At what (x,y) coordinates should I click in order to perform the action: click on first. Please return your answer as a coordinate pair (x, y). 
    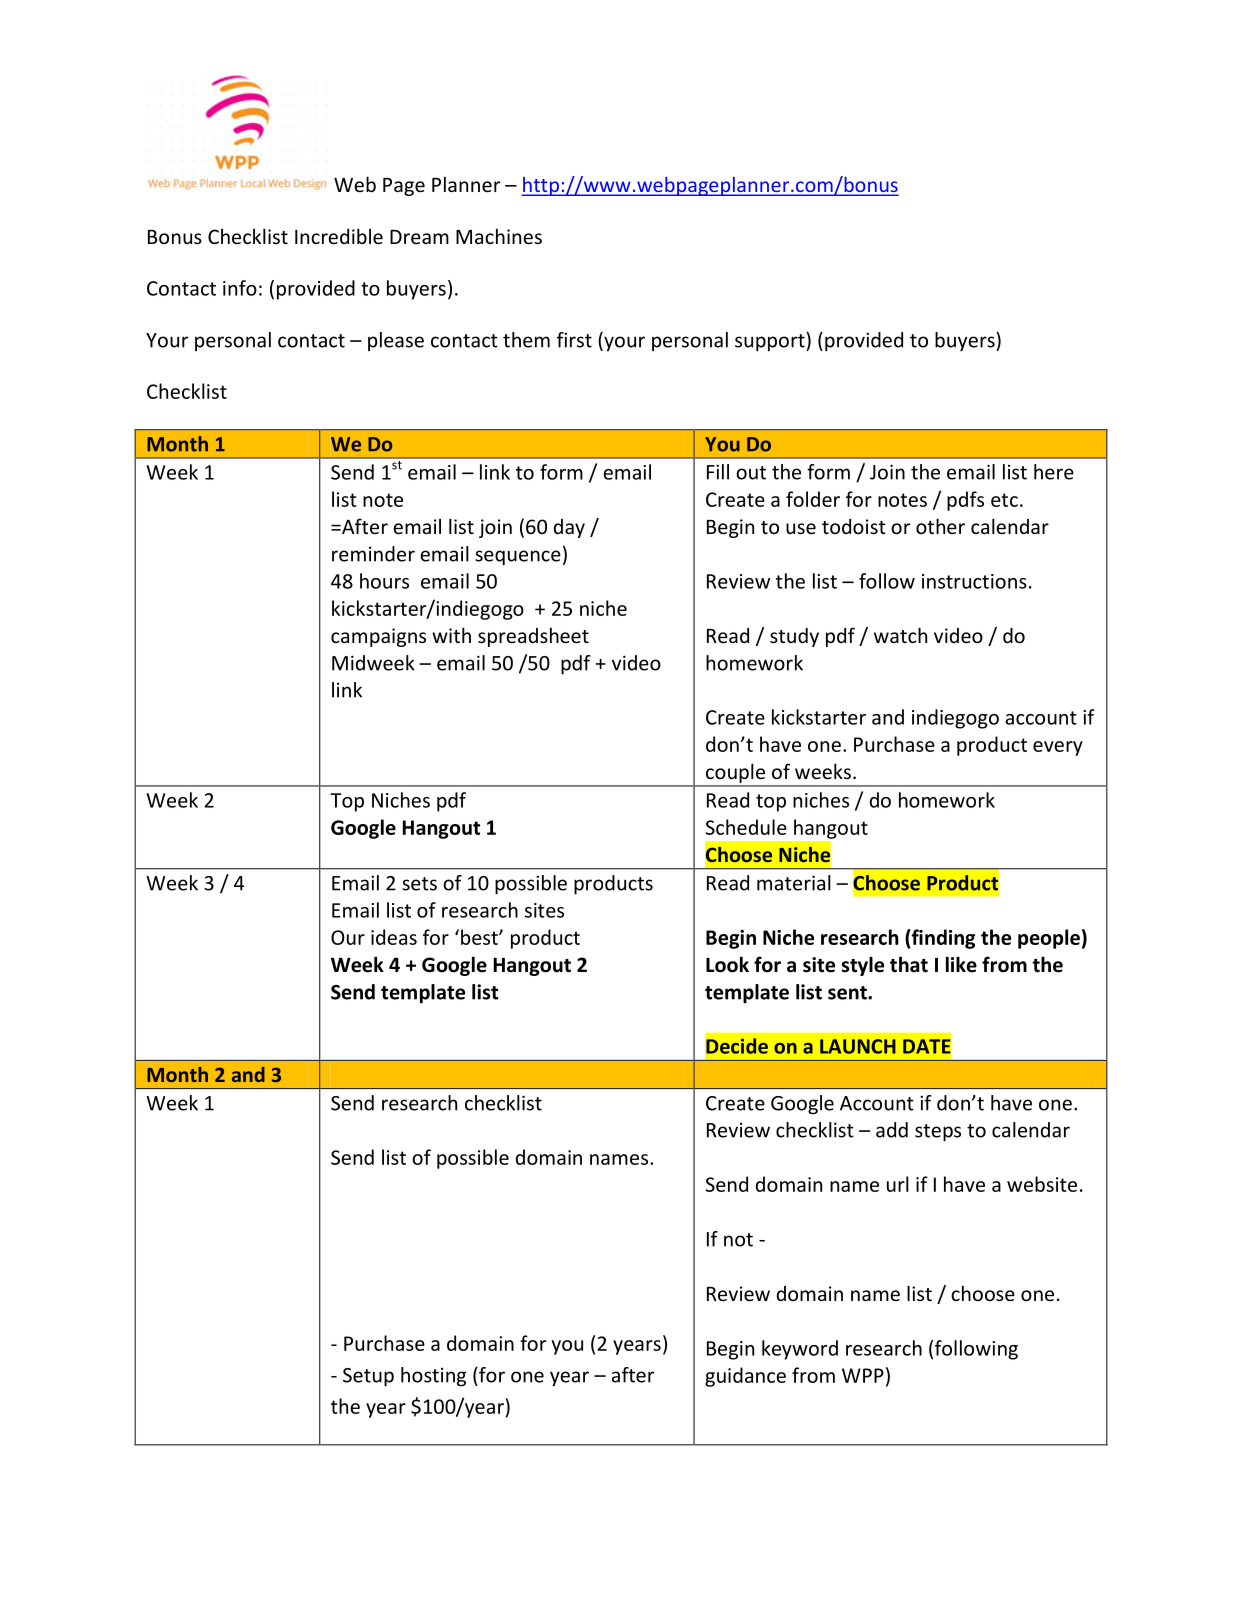
    Looking at the image, I should click on (574, 340).
